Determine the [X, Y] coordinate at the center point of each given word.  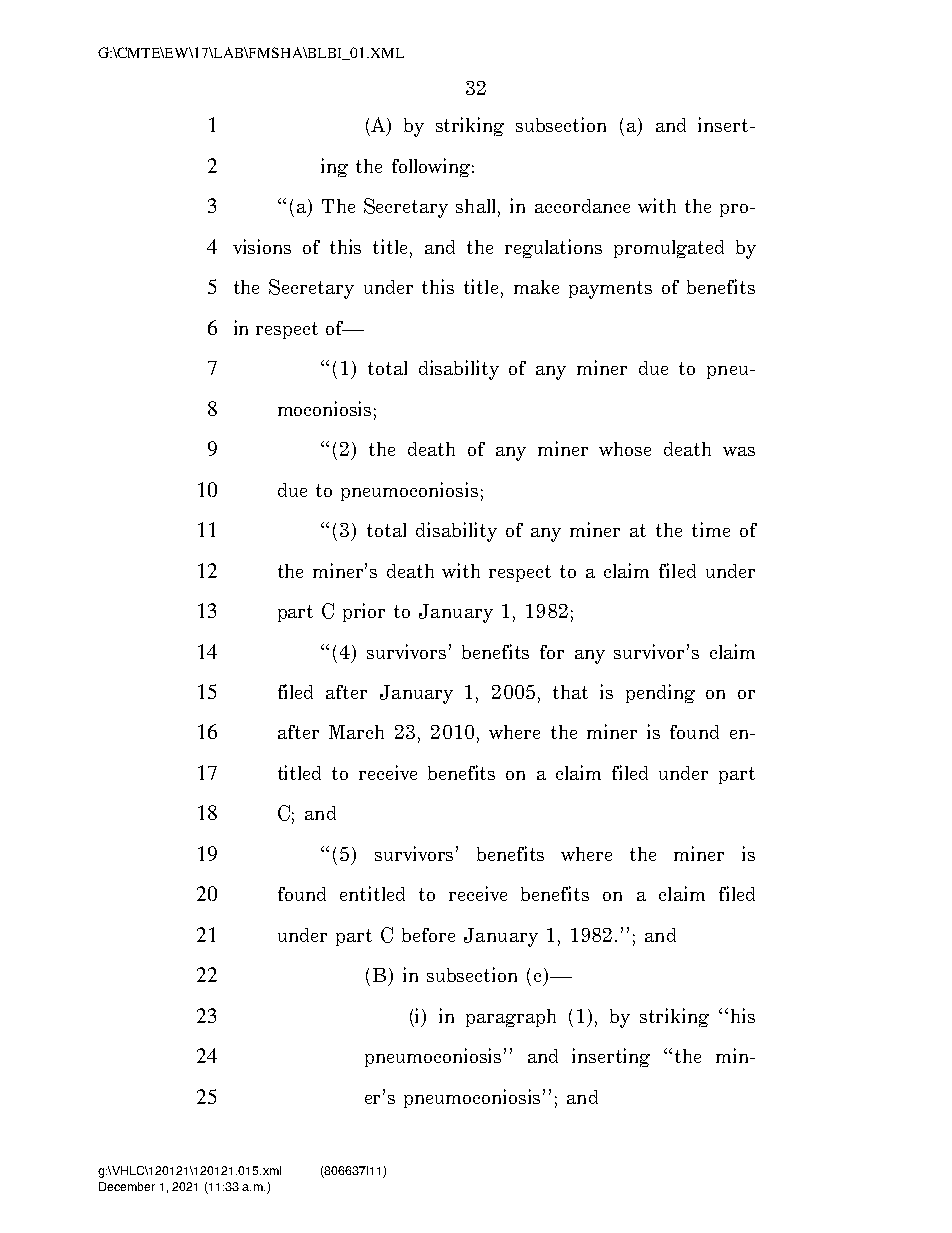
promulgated [669, 249]
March [356, 732]
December [127, 1186]
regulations [553, 248]
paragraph [511, 1018]
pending [660, 693]
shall [477, 207]
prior [364, 612]
